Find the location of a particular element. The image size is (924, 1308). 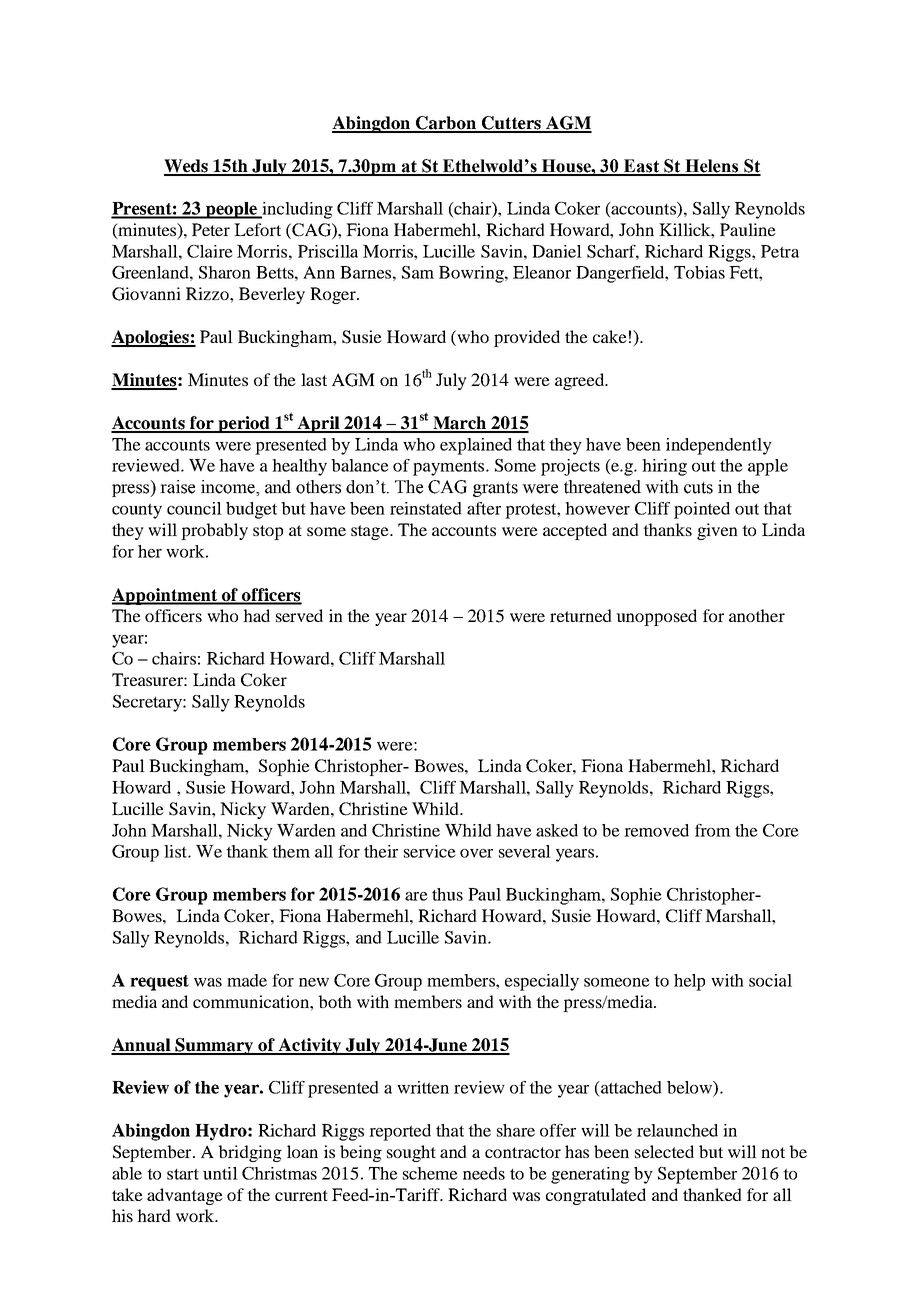

Carbon is located at coordinates (446, 124).
